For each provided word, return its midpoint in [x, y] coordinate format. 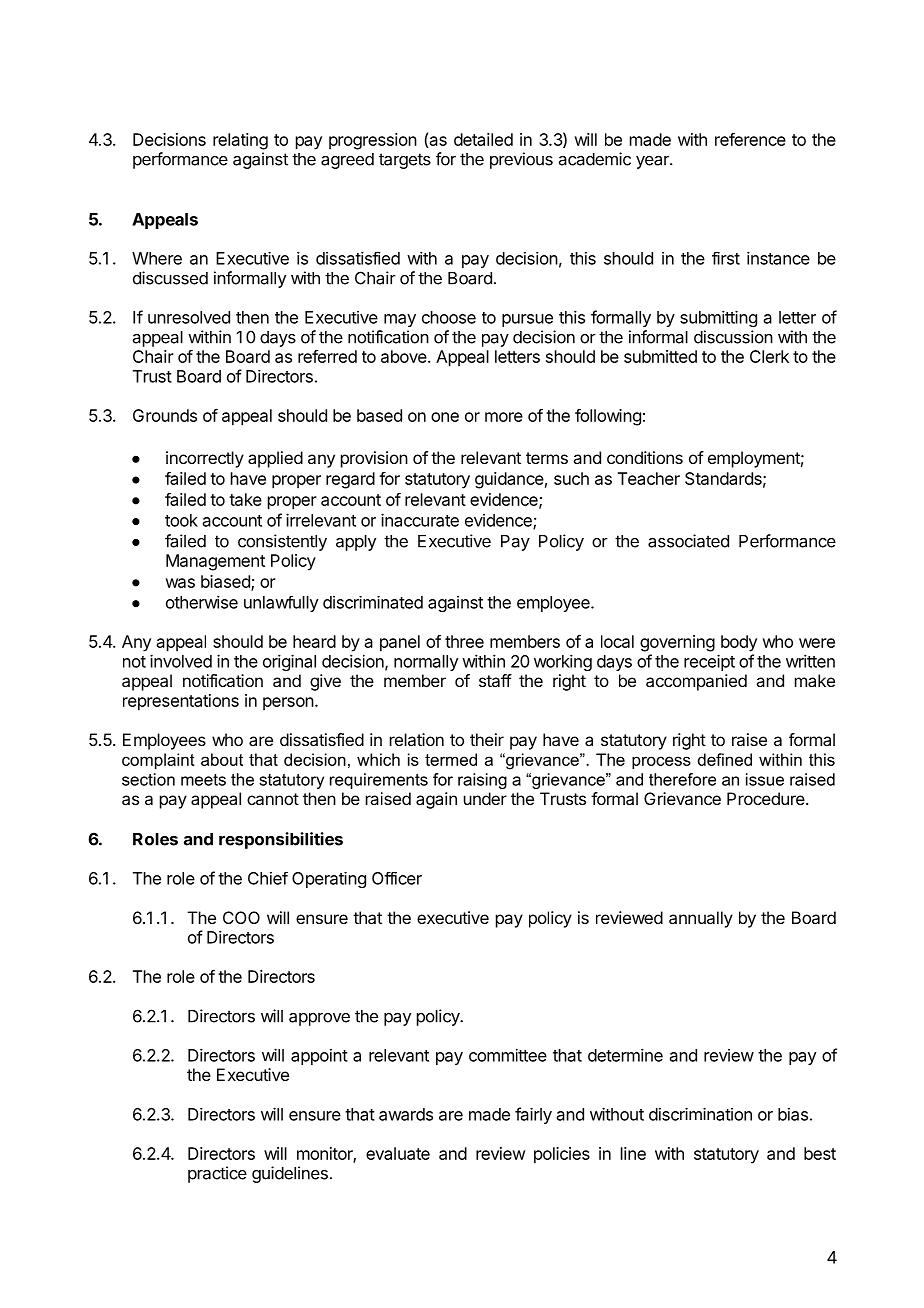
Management [215, 562]
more [504, 417]
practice [217, 1174]
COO [241, 917]
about [222, 759]
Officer [397, 878]
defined [725, 759]
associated [688, 541]
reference [750, 139]
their [487, 739]
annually [701, 919]
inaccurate [420, 520]
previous [521, 160]
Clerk [769, 356]
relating [240, 141]
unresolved [189, 317]
